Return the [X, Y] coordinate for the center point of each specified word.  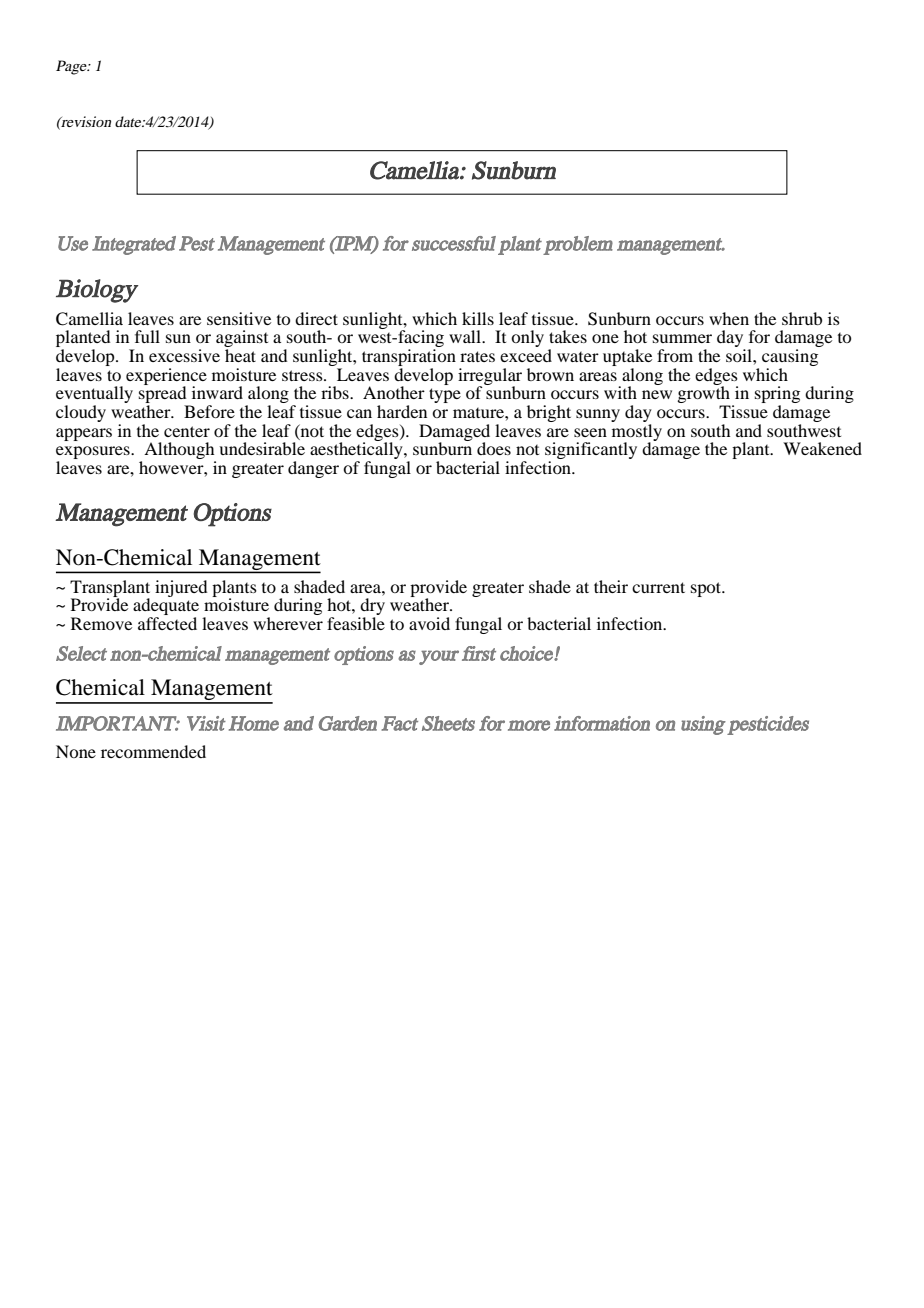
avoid [429, 623]
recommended [153, 751]
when [729, 318]
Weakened [822, 448]
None [76, 751]
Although [180, 452]
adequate [166, 607]
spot [707, 589]
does [494, 448]
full [147, 336]
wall [466, 336]
